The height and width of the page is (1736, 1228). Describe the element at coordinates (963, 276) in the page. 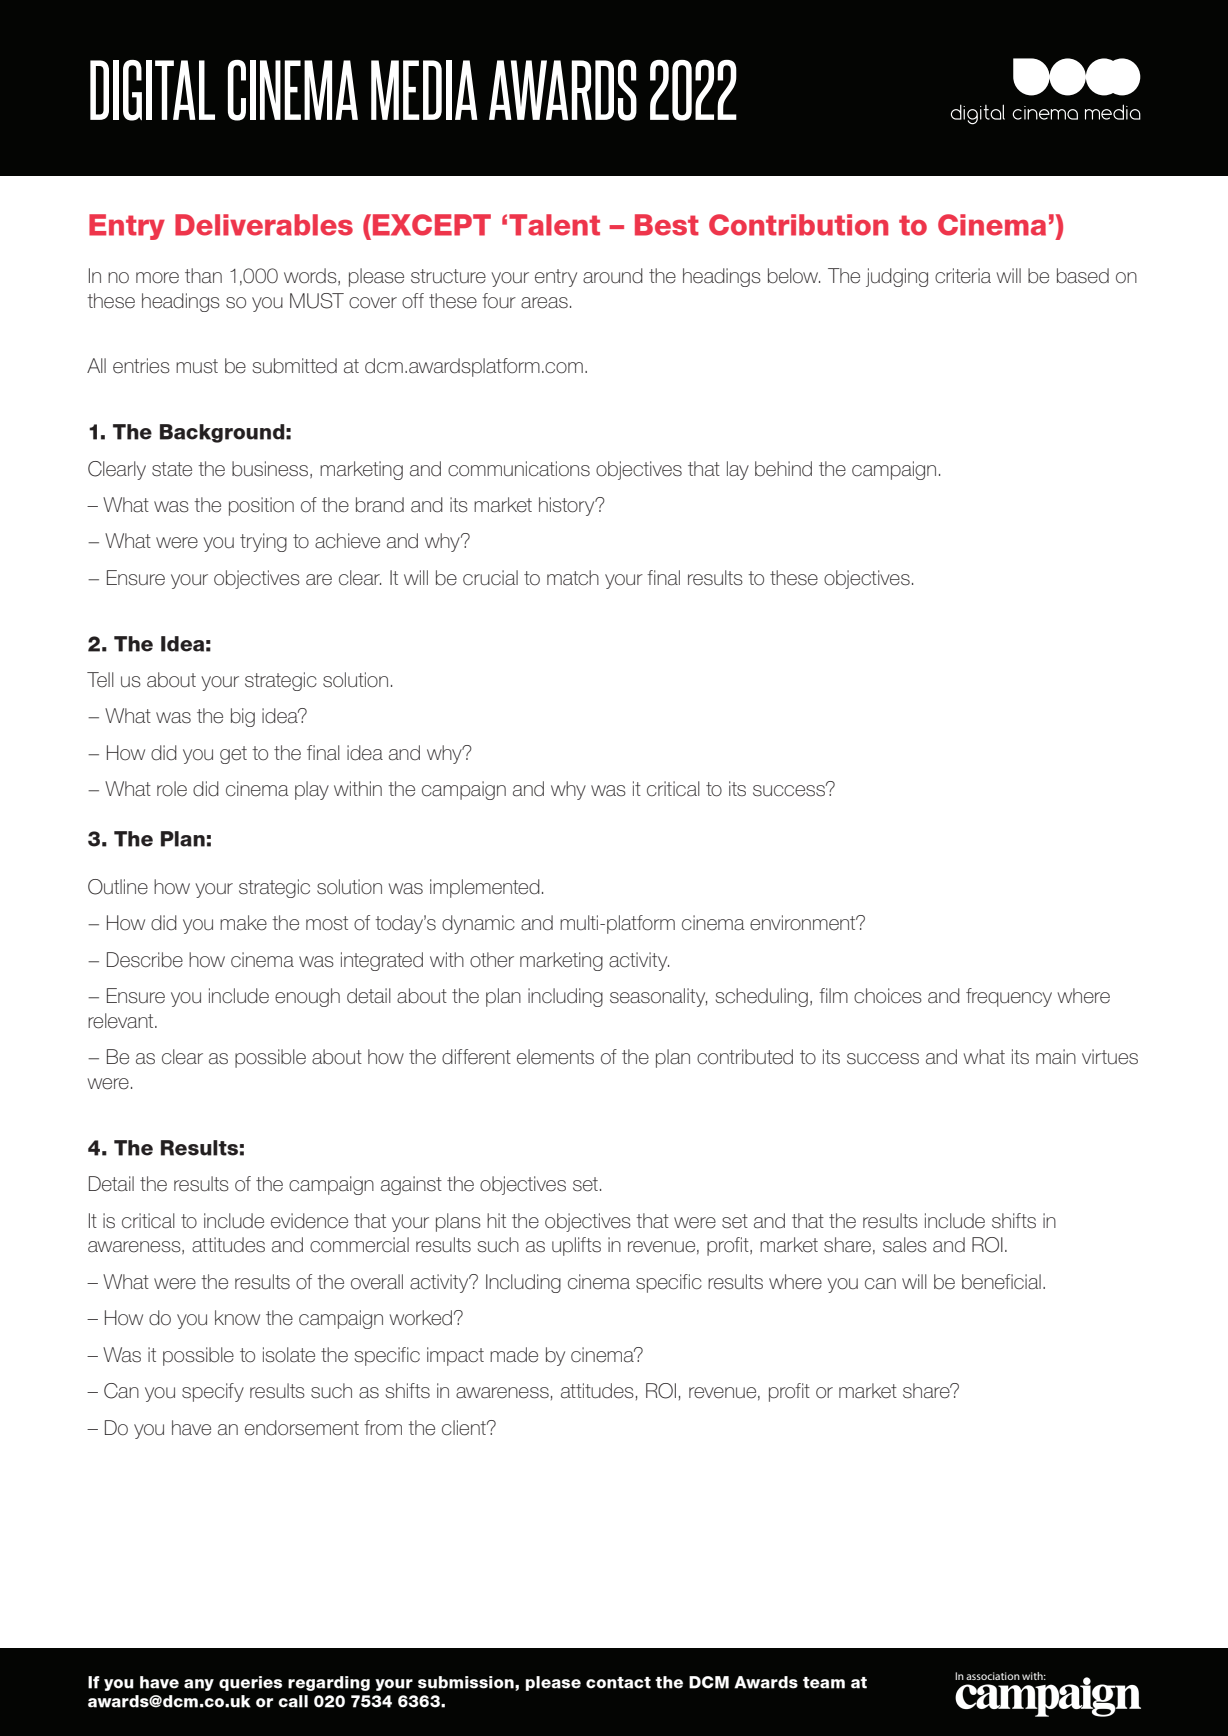

I see `criteria` at that location.
